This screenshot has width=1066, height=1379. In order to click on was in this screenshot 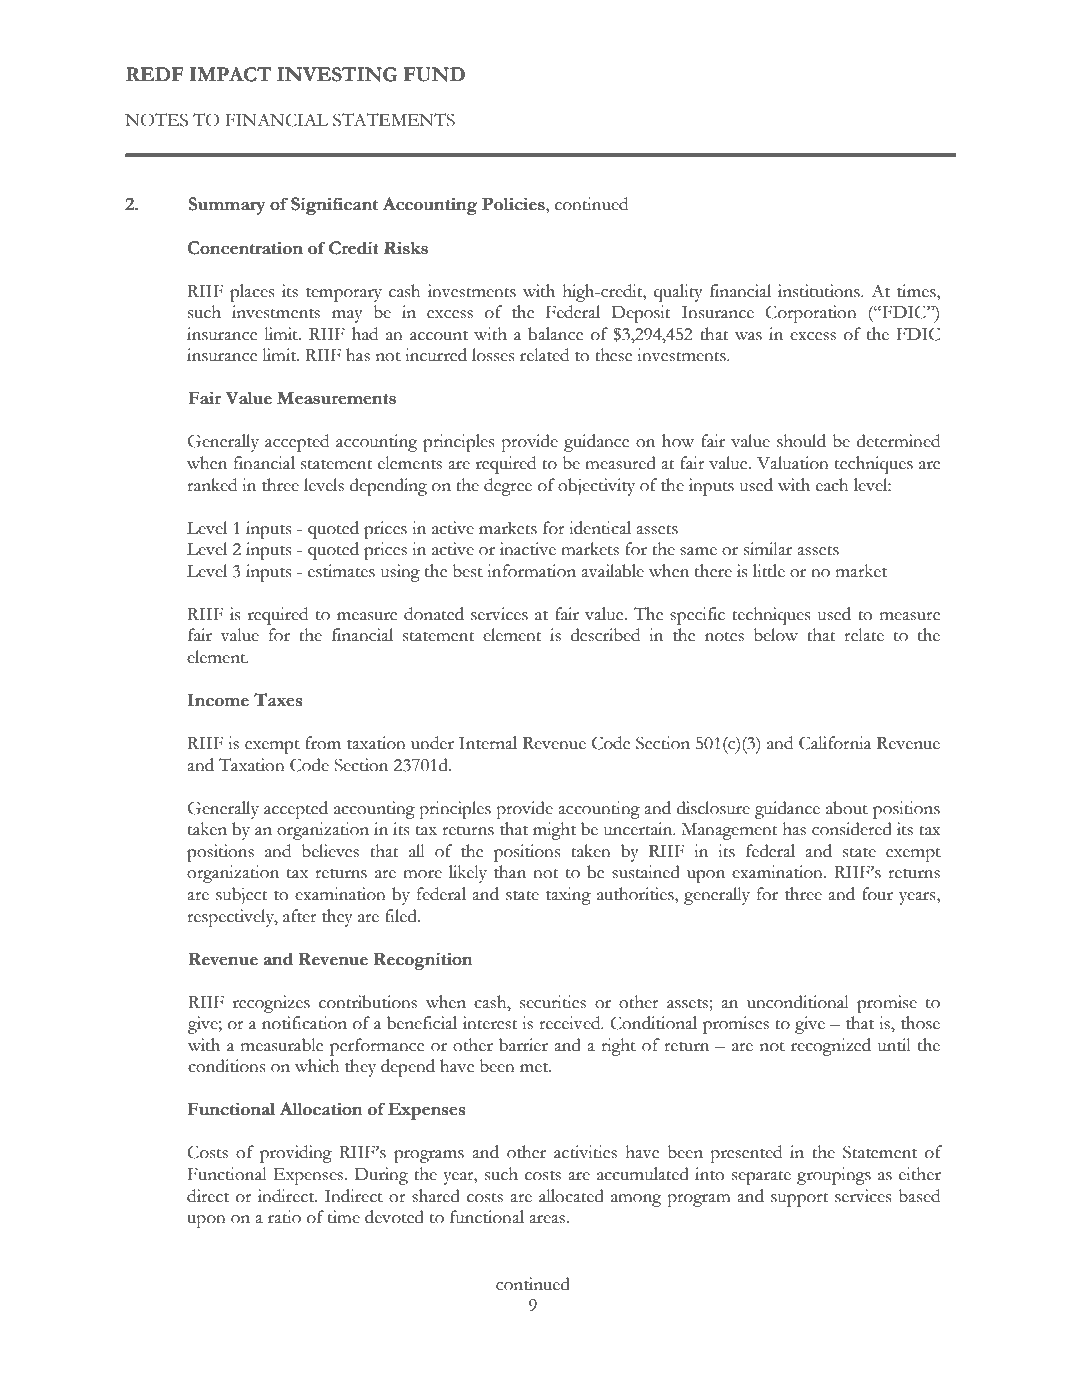, I will do `click(748, 336)`.
